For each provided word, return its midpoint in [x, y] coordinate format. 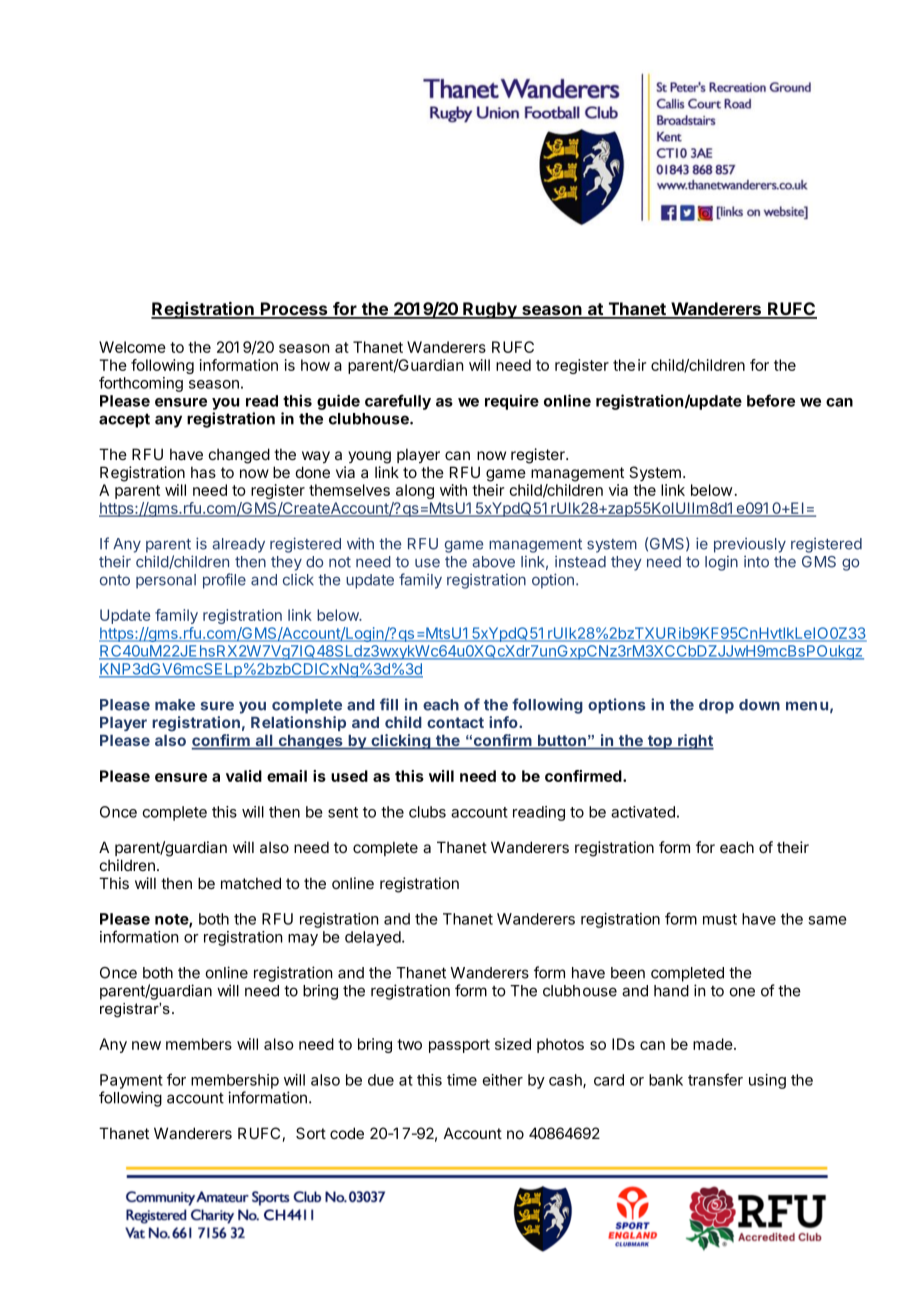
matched [251, 883]
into [756, 562]
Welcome [132, 347]
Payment [131, 1081]
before [771, 400]
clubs [427, 812]
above [493, 562]
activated [643, 812]
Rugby [490, 310]
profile [224, 581]
